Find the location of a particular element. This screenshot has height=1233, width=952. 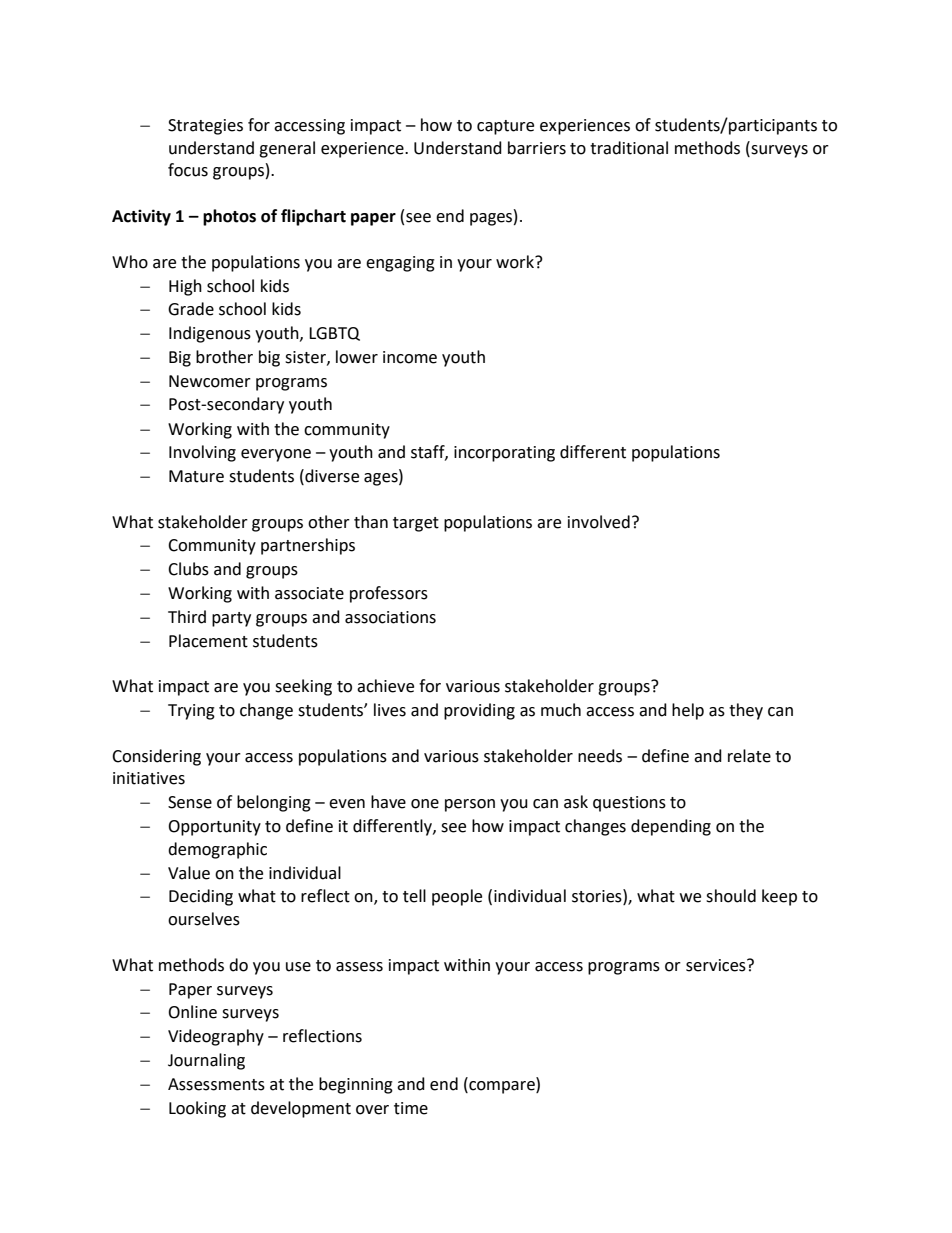

help is located at coordinates (688, 711).
